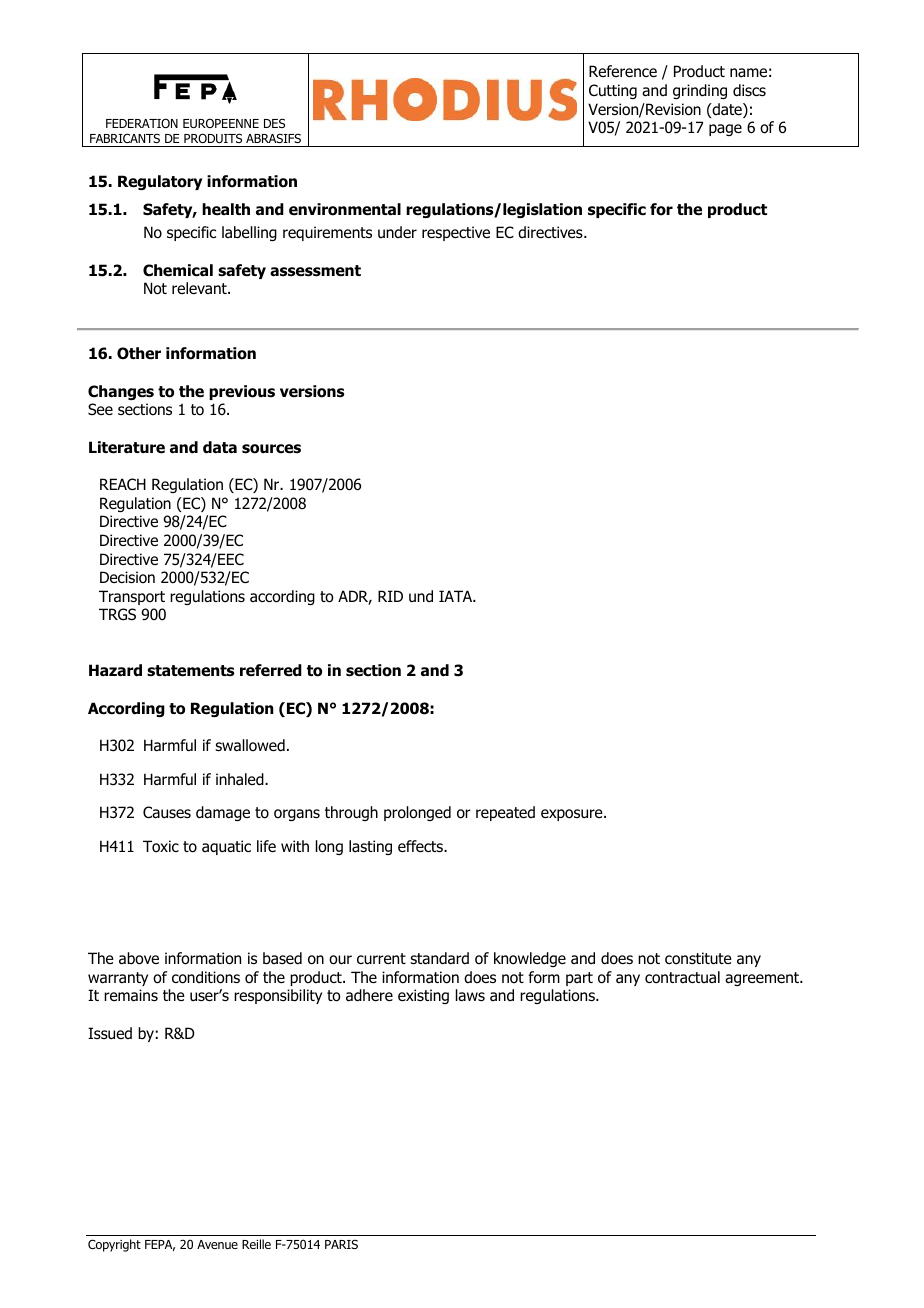 Image resolution: width=924 pixels, height=1308 pixels. What do you see at coordinates (457, 596) in the screenshot?
I see `IATA` at bounding box center [457, 596].
